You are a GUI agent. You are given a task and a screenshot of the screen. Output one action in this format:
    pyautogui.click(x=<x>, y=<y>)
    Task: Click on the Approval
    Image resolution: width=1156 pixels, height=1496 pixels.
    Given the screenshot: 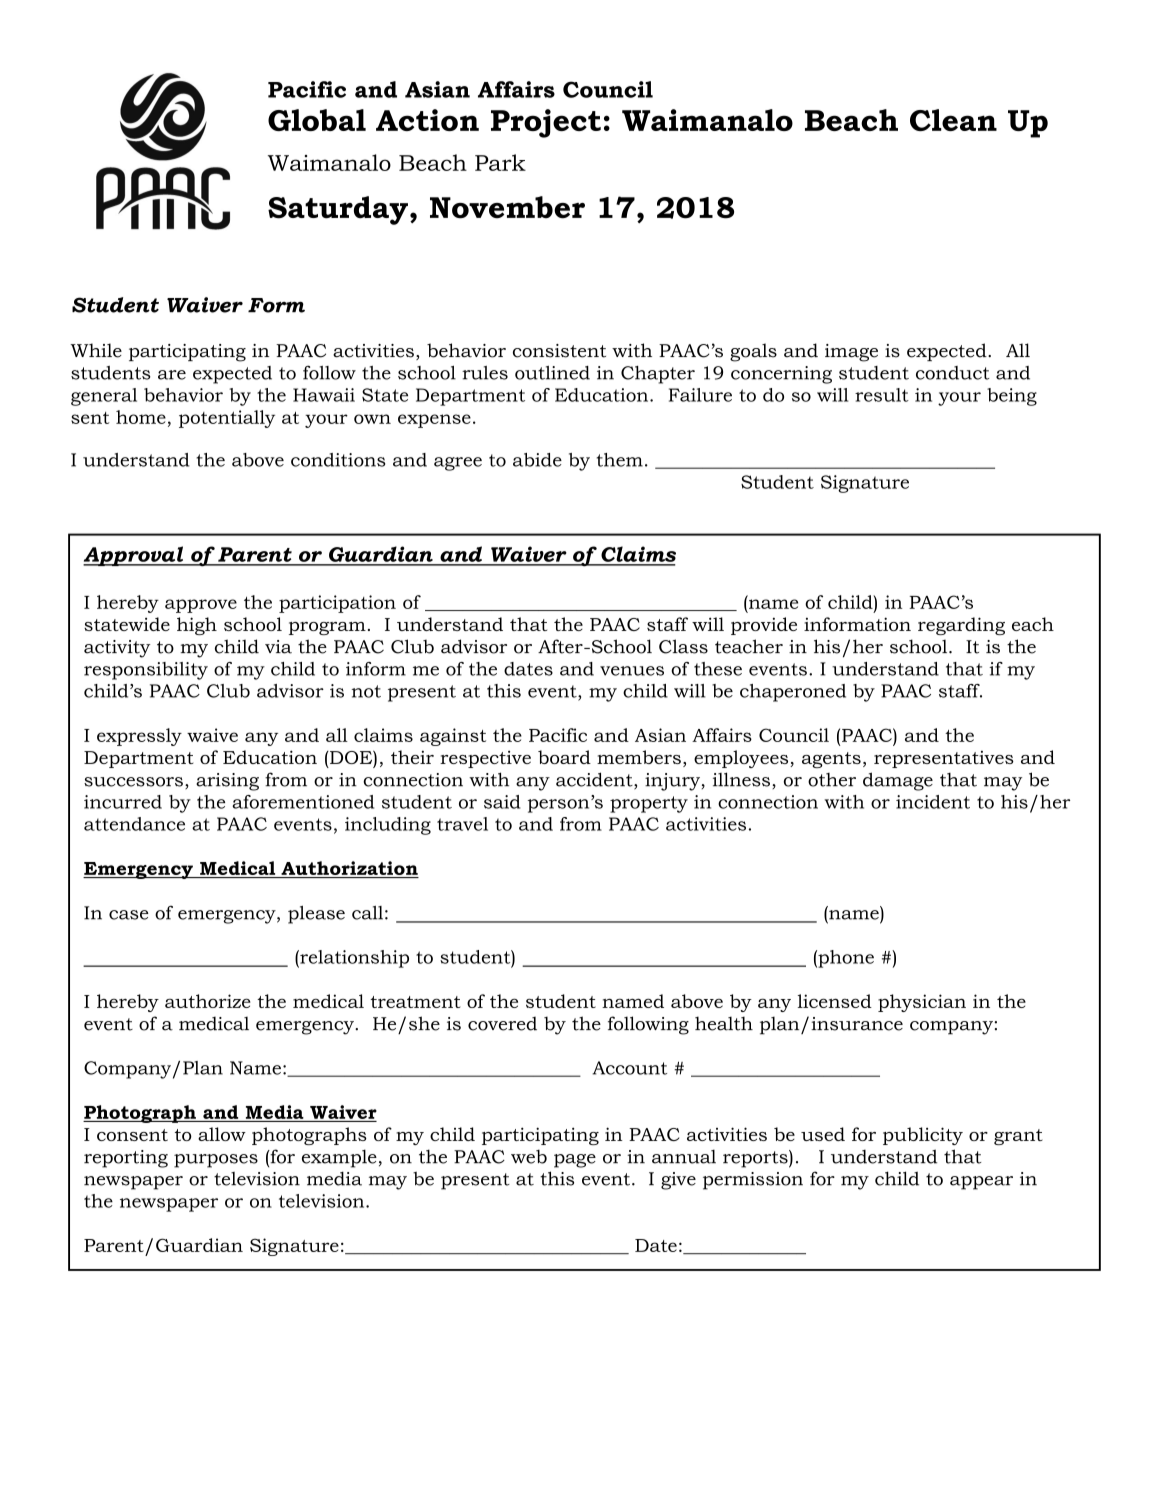 What is the action you would take?
    pyautogui.click(x=134, y=556)
